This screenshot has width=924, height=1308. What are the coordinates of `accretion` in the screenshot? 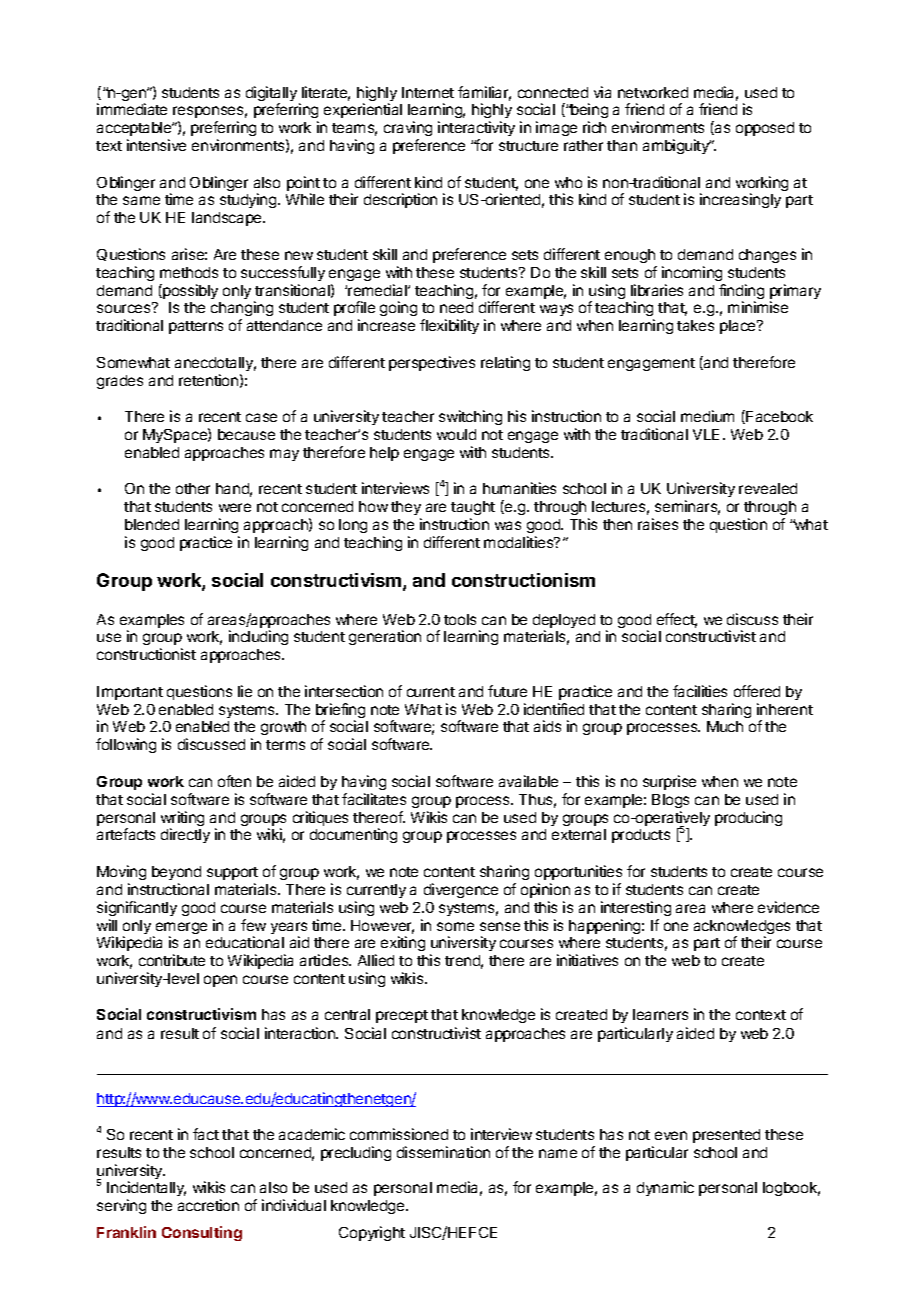 It's located at (208, 1205).
